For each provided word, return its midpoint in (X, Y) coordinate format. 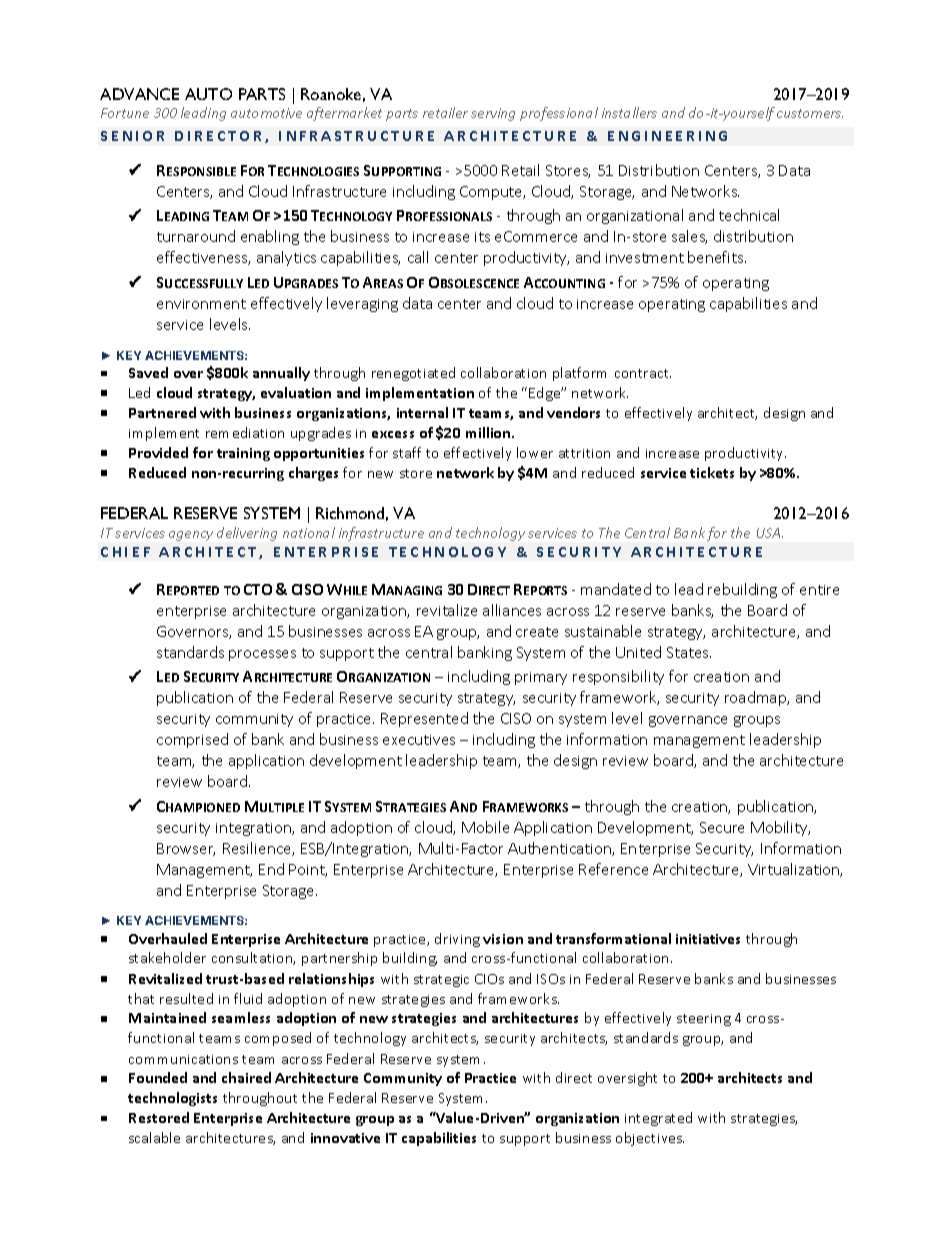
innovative (345, 1138)
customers (810, 113)
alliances (512, 610)
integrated (658, 1119)
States (689, 652)
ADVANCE (139, 94)
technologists (172, 1099)
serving (493, 114)
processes (262, 655)
